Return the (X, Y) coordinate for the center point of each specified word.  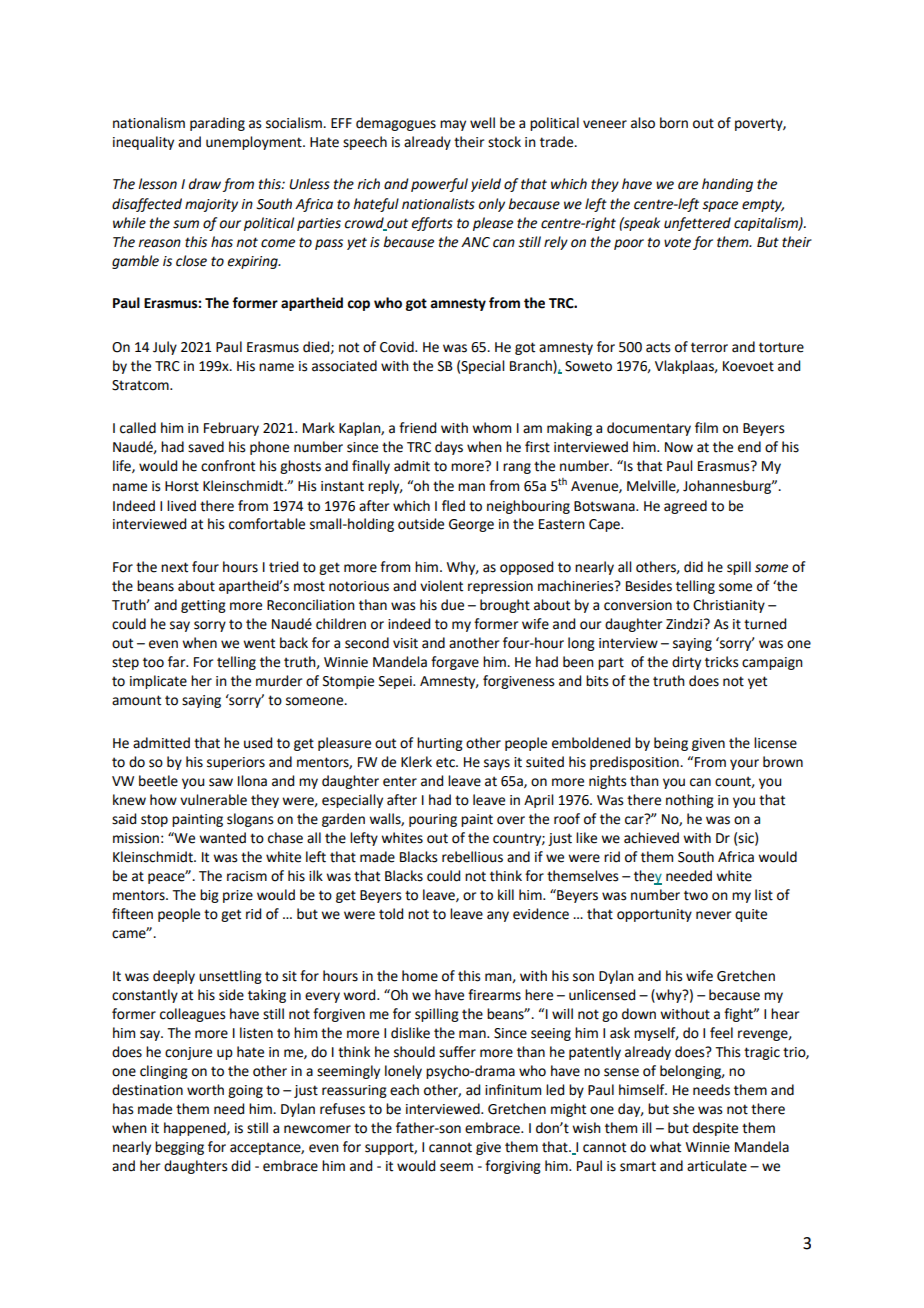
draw (205, 184)
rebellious (472, 857)
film (706, 427)
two (696, 895)
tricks (722, 662)
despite (715, 1129)
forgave (455, 663)
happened (196, 1129)
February (231, 429)
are (688, 185)
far (178, 662)
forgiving (513, 1167)
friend (417, 428)
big (209, 896)
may (453, 125)
